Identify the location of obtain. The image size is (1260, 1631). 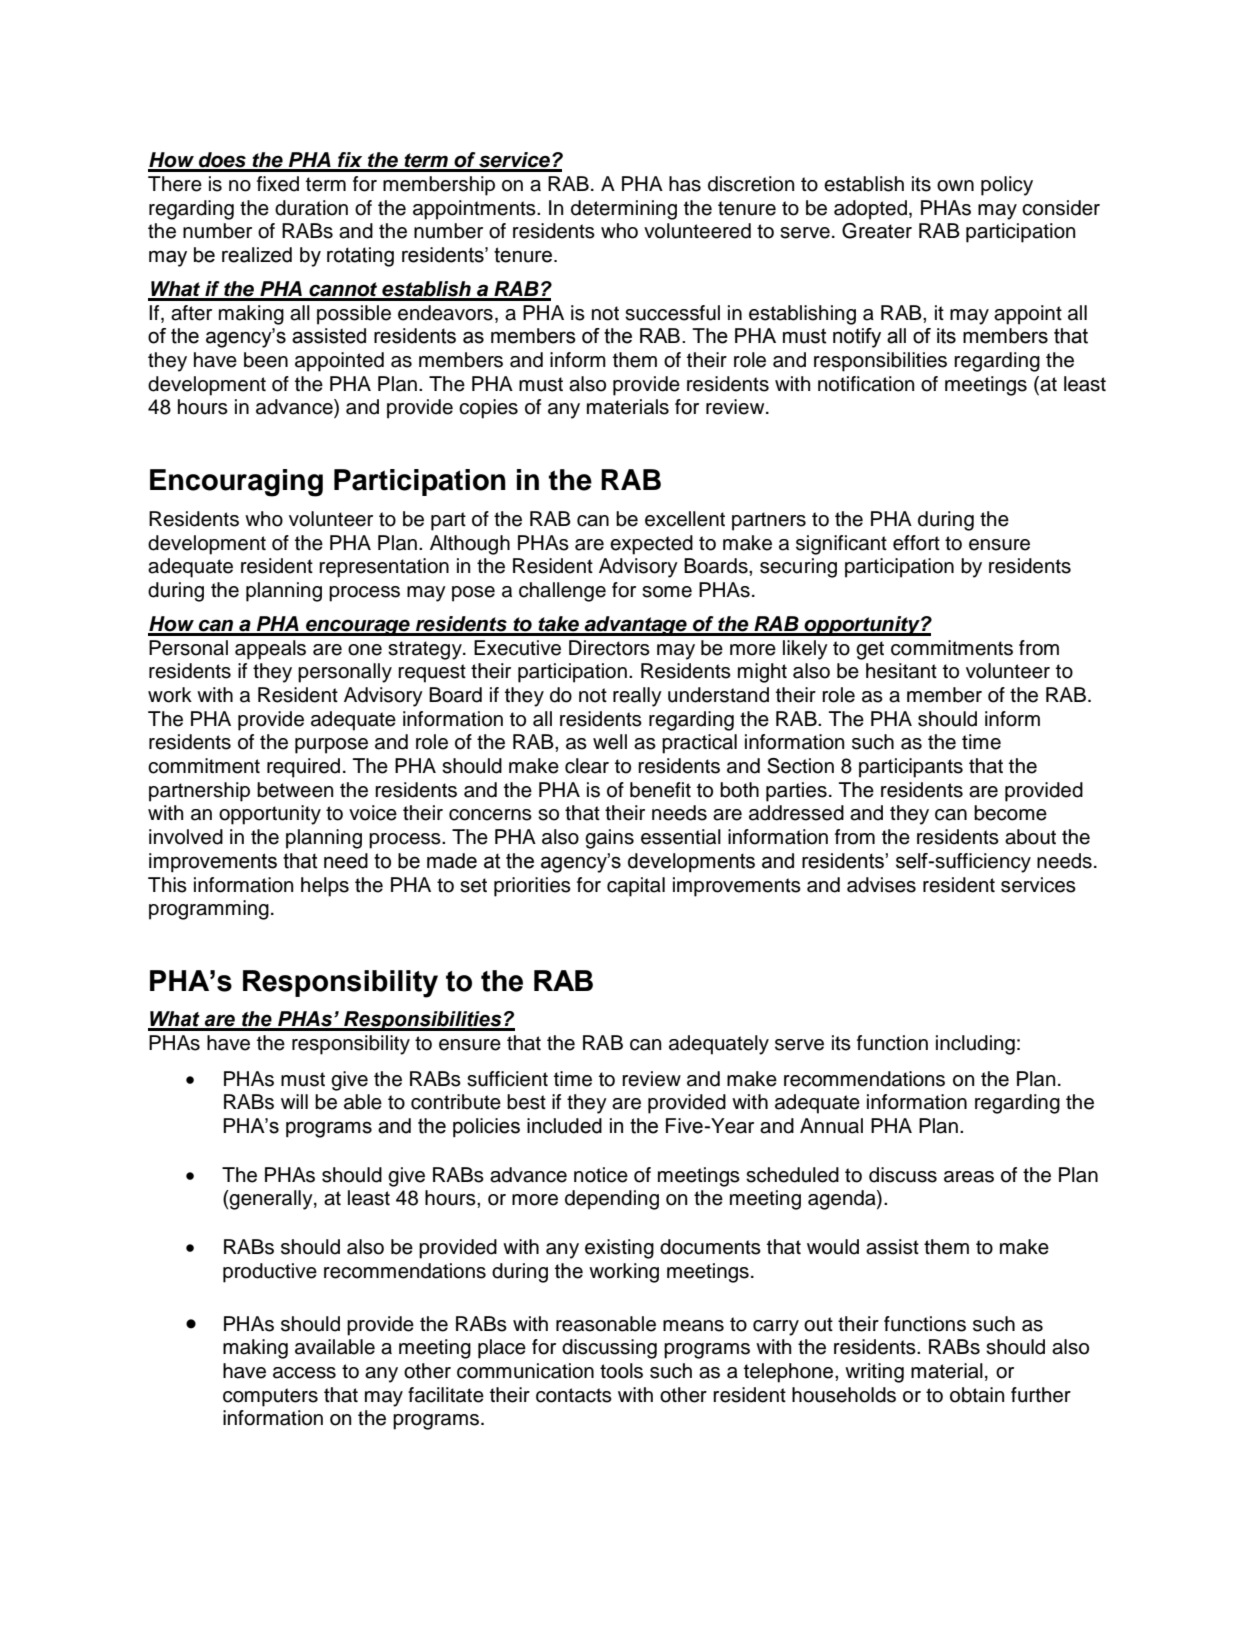
(977, 1395).
